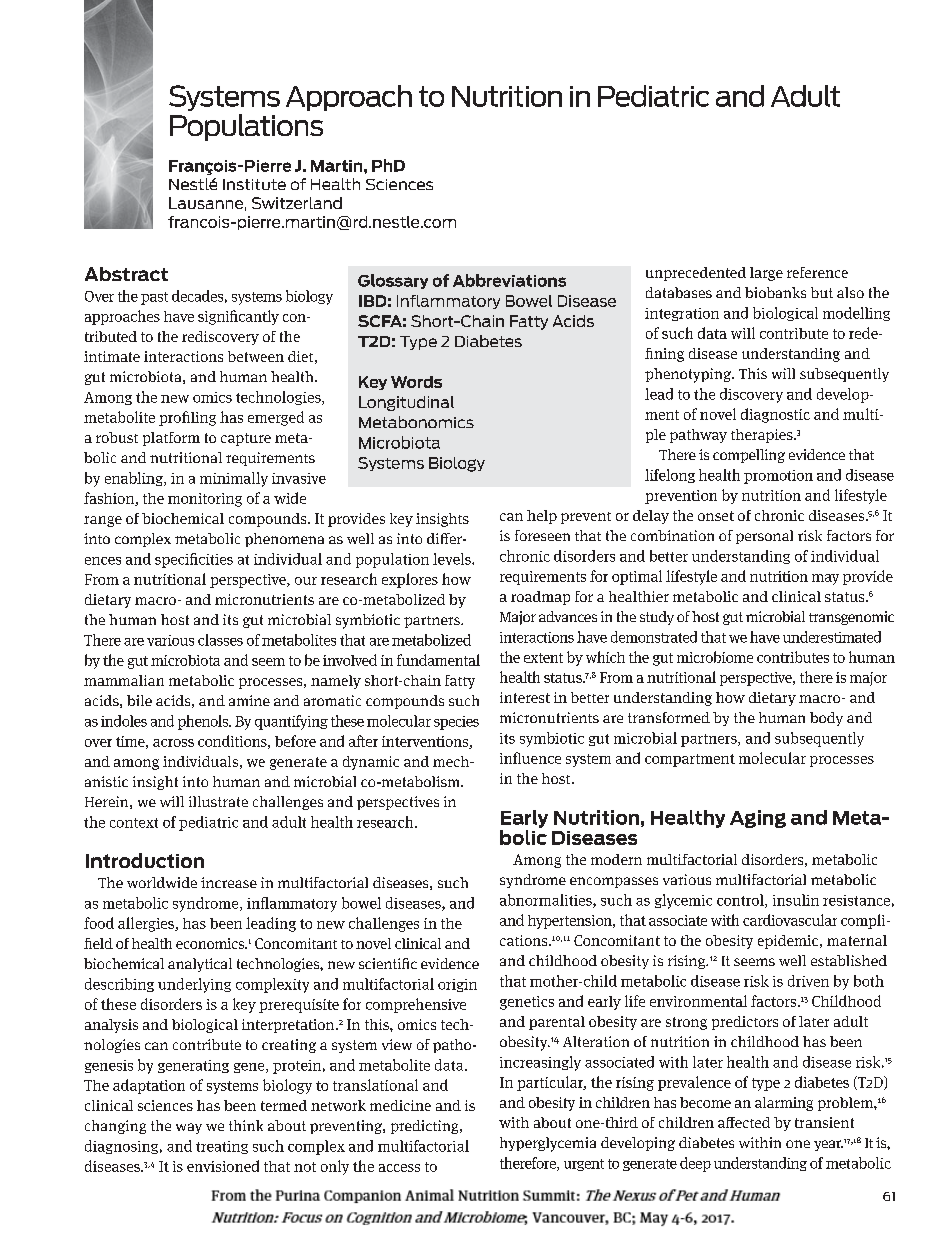  I want to click on treating, so click(222, 1147).
